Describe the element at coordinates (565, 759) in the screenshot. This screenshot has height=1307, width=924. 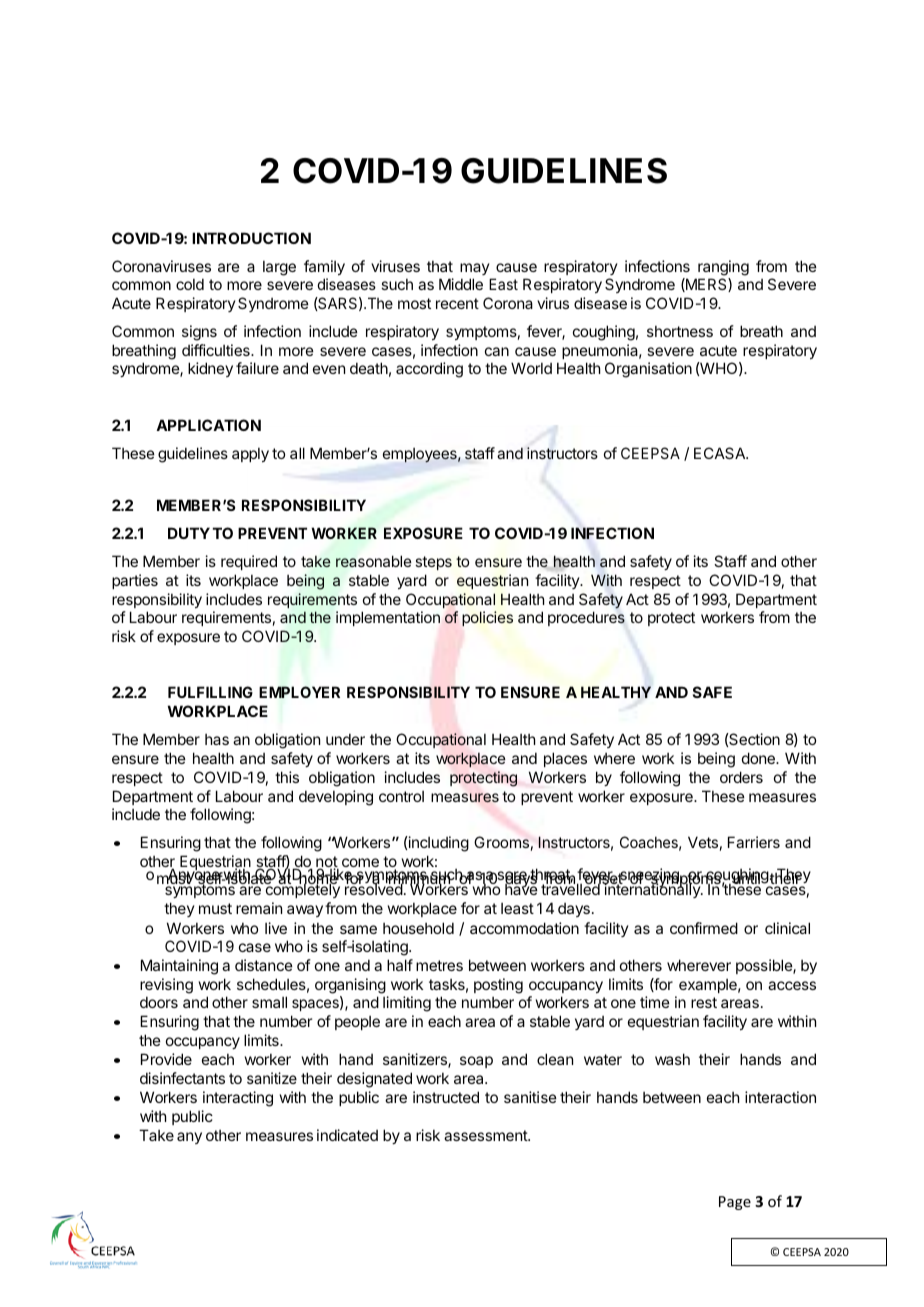
I see `places` at that location.
